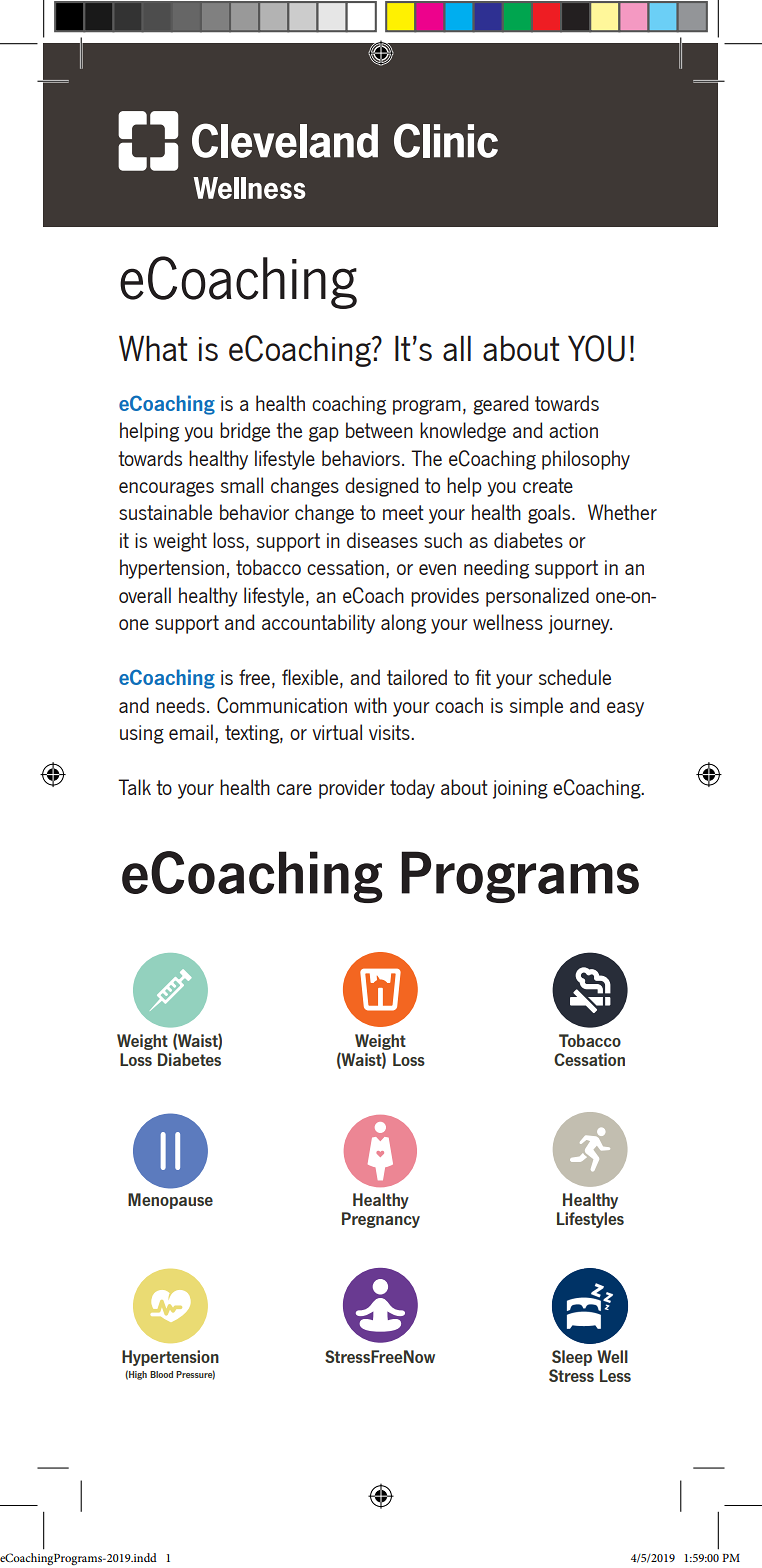  I want to click on action, so click(573, 430).
